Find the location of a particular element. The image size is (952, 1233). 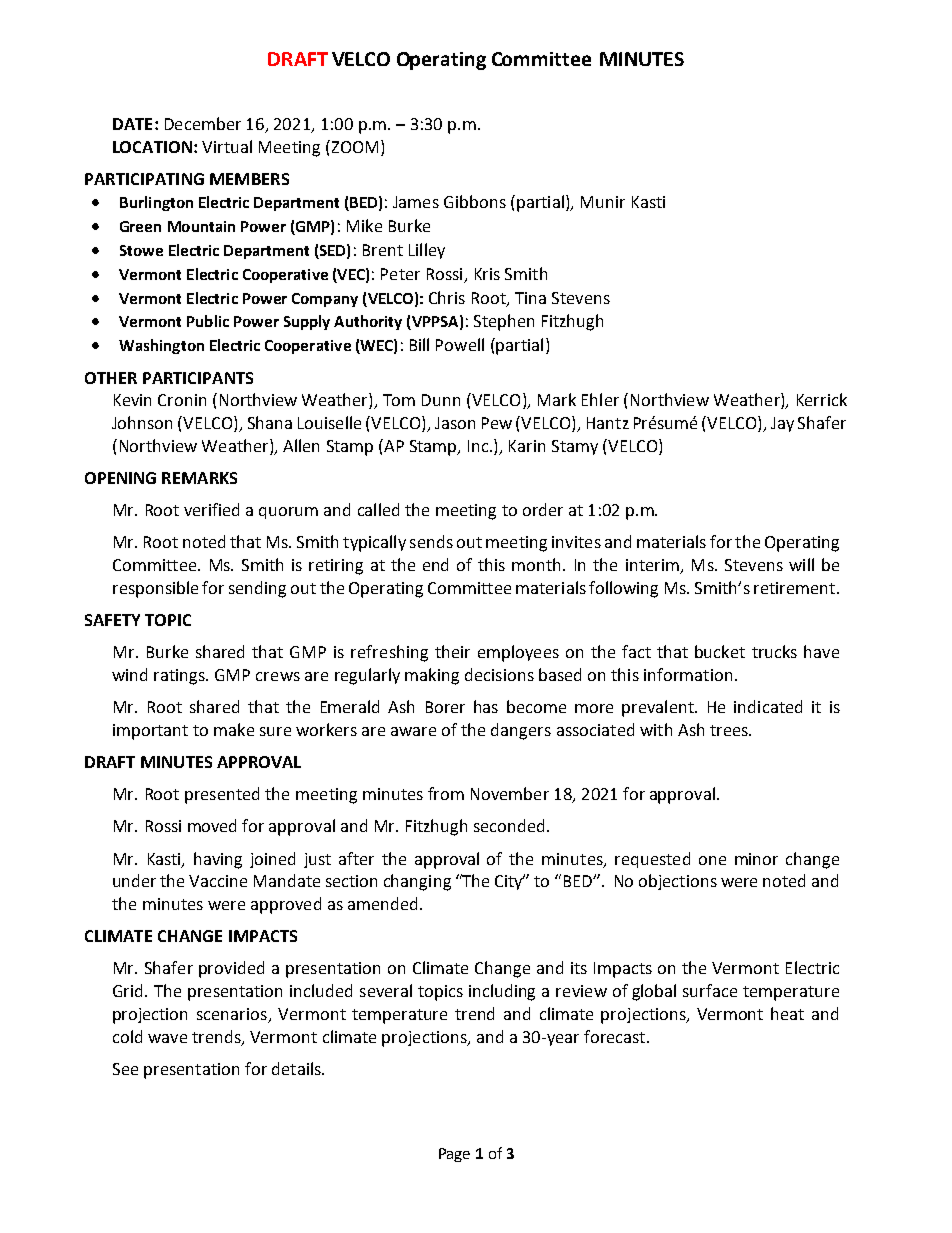

presented is located at coordinates (222, 795).
